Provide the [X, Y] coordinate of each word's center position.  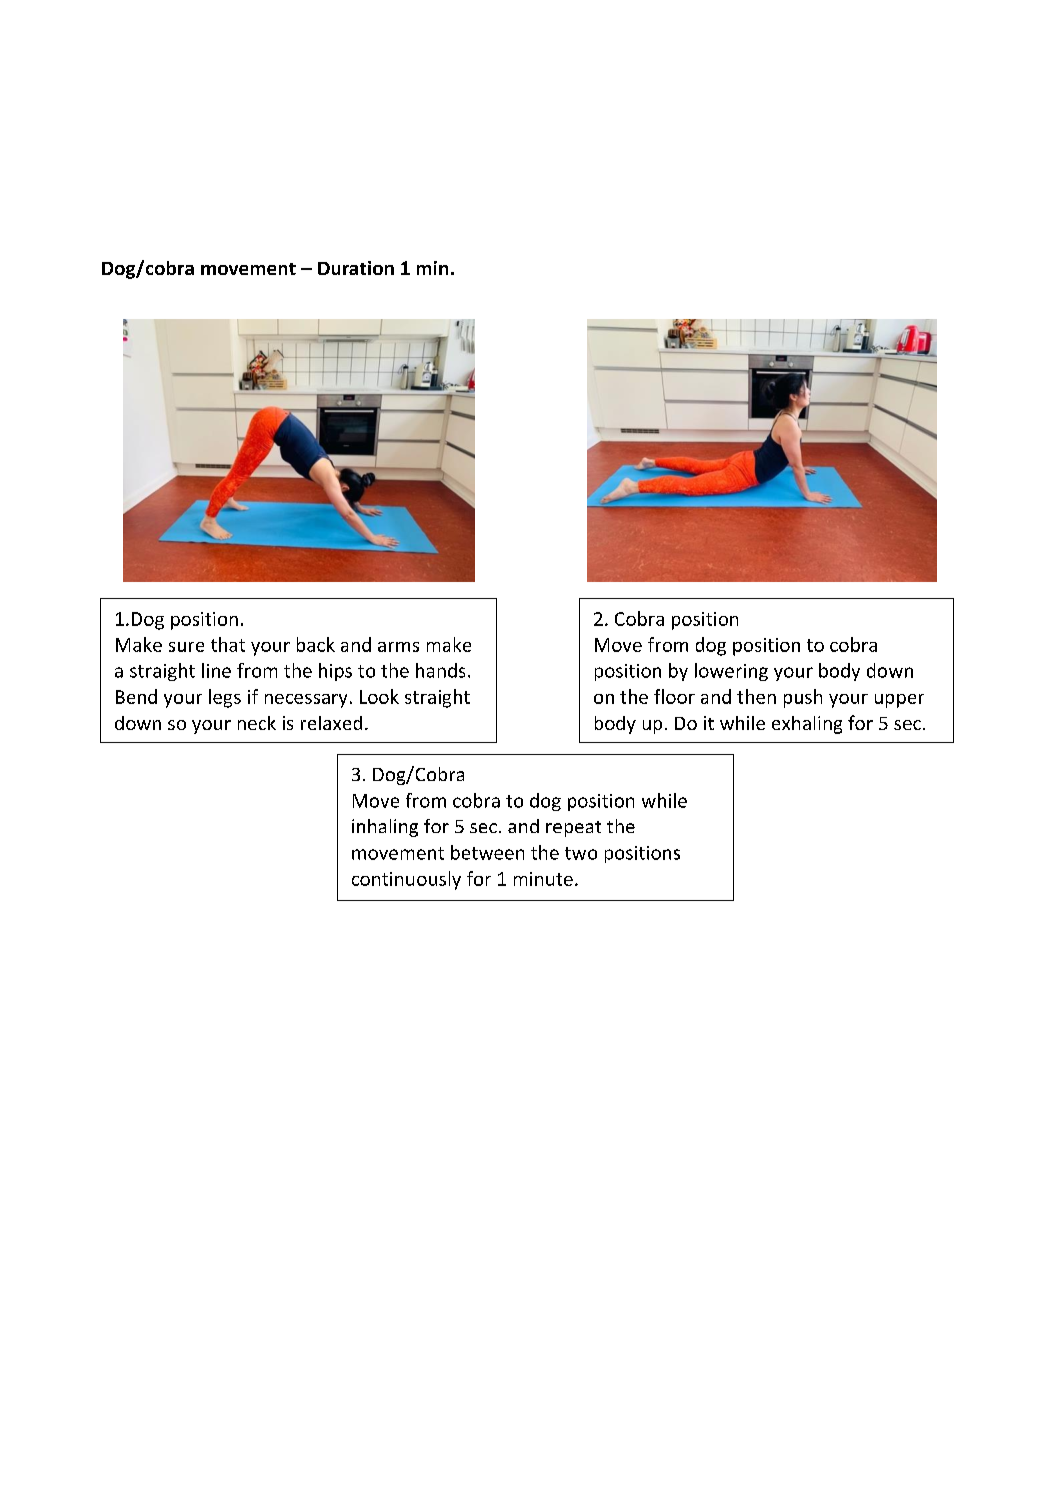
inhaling [385, 828]
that [228, 644]
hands [440, 670]
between [487, 852]
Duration [356, 268]
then [756, 696]
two [581, 853]
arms [398, 647]
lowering [731, 672]
